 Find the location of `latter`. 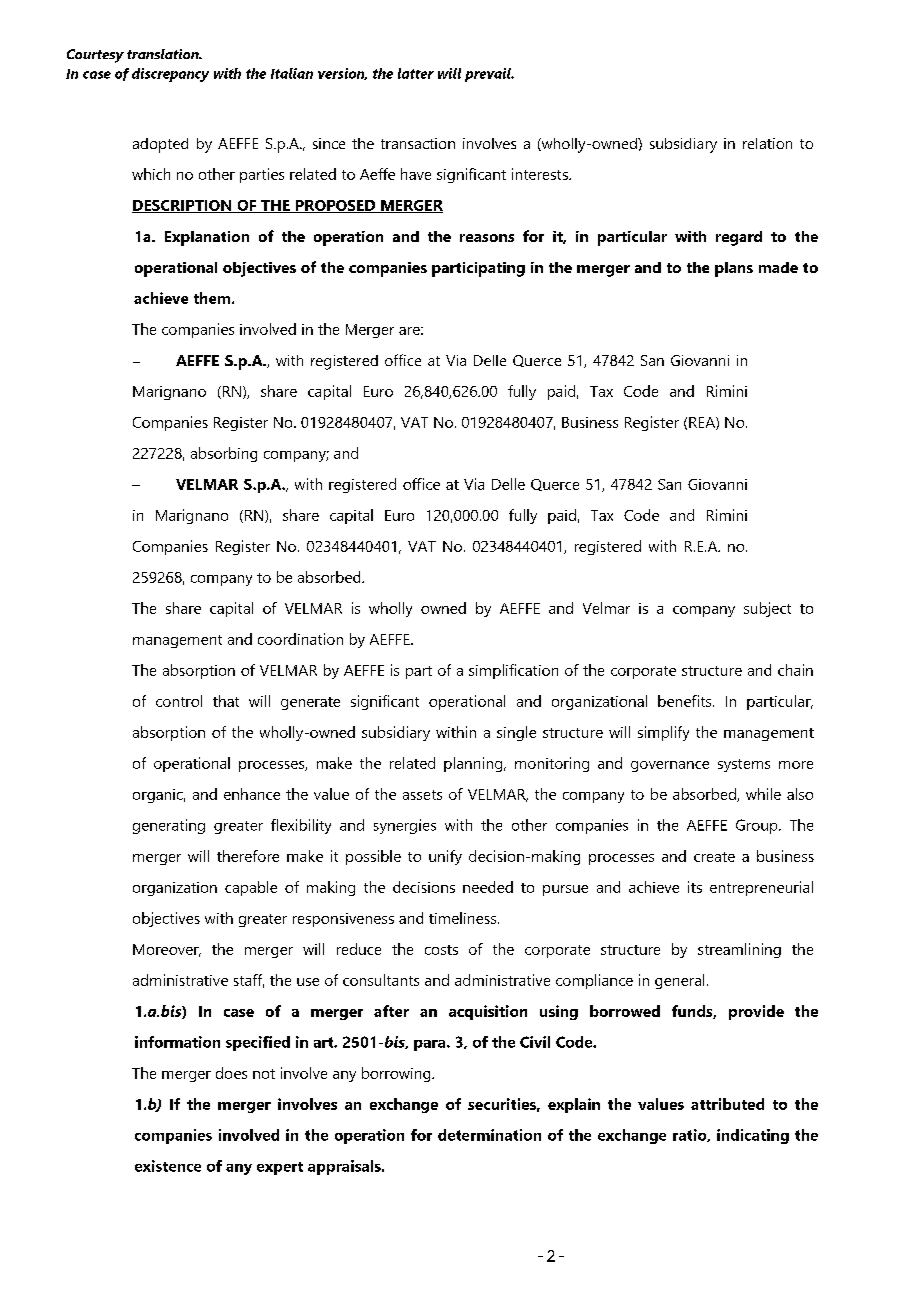

latter is located at coordinates (416, 73).
